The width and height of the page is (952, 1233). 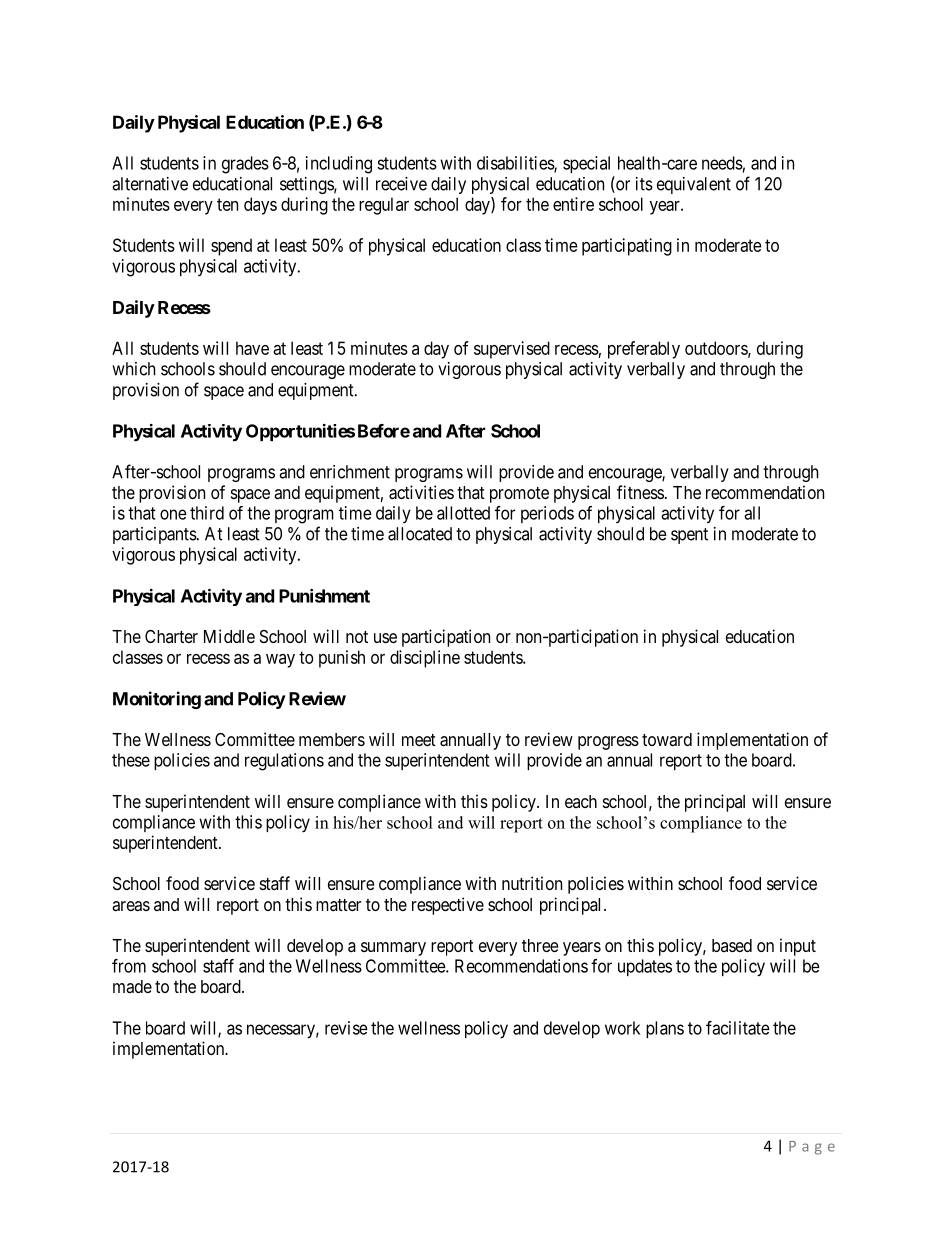 I want to click on have, so click(x=252, y=348).
